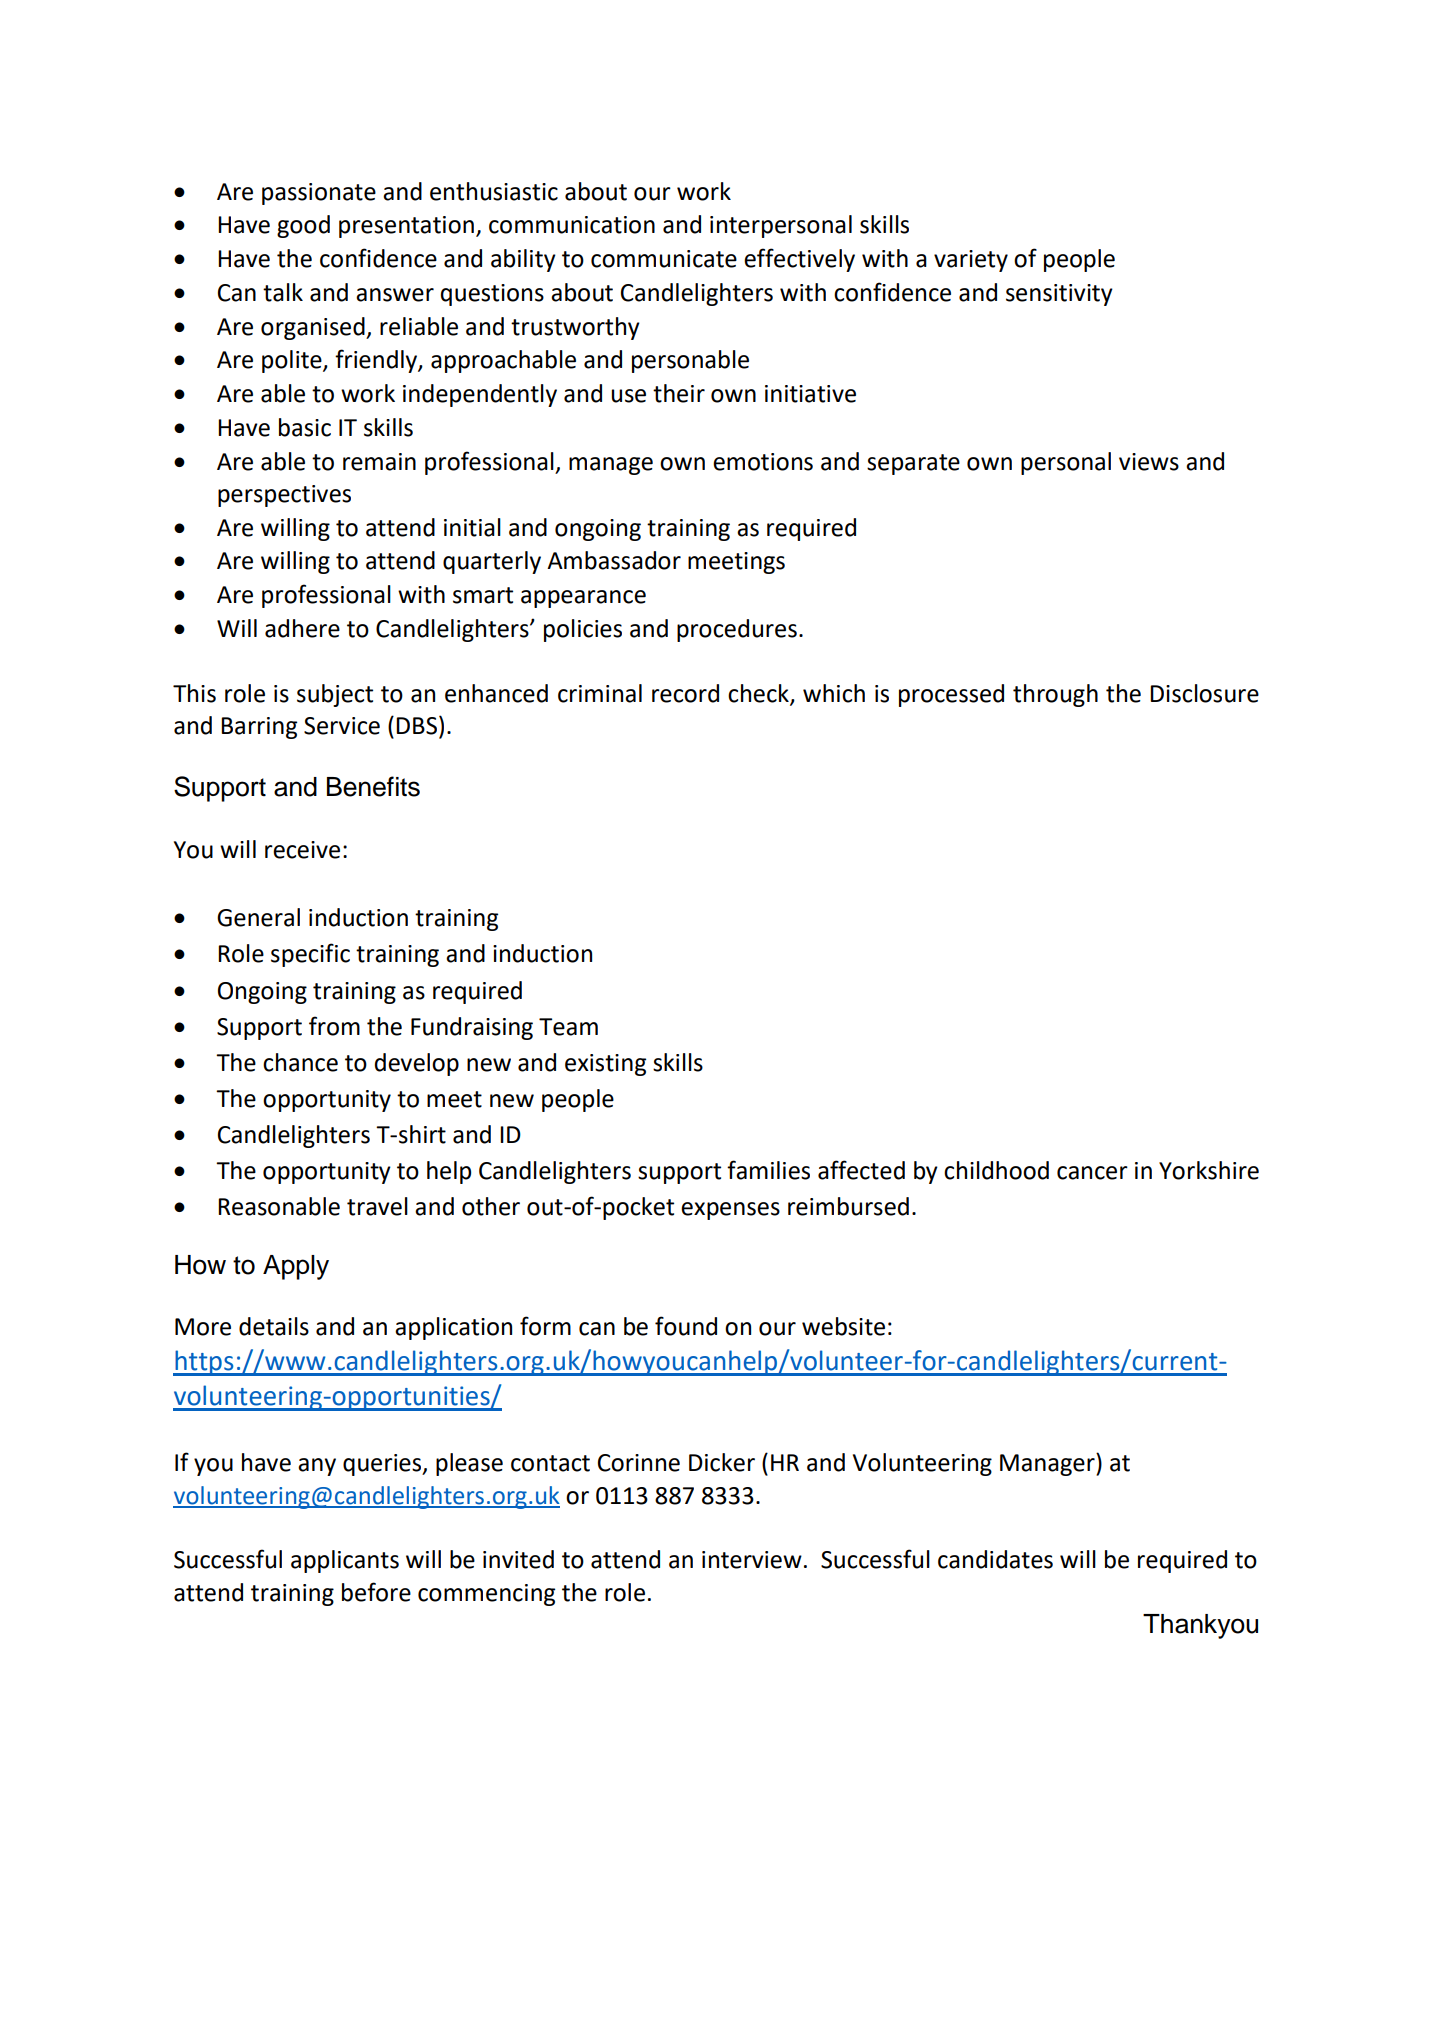 This image has height=2027, width=1433. I want to click on good, so click(303, 226).
